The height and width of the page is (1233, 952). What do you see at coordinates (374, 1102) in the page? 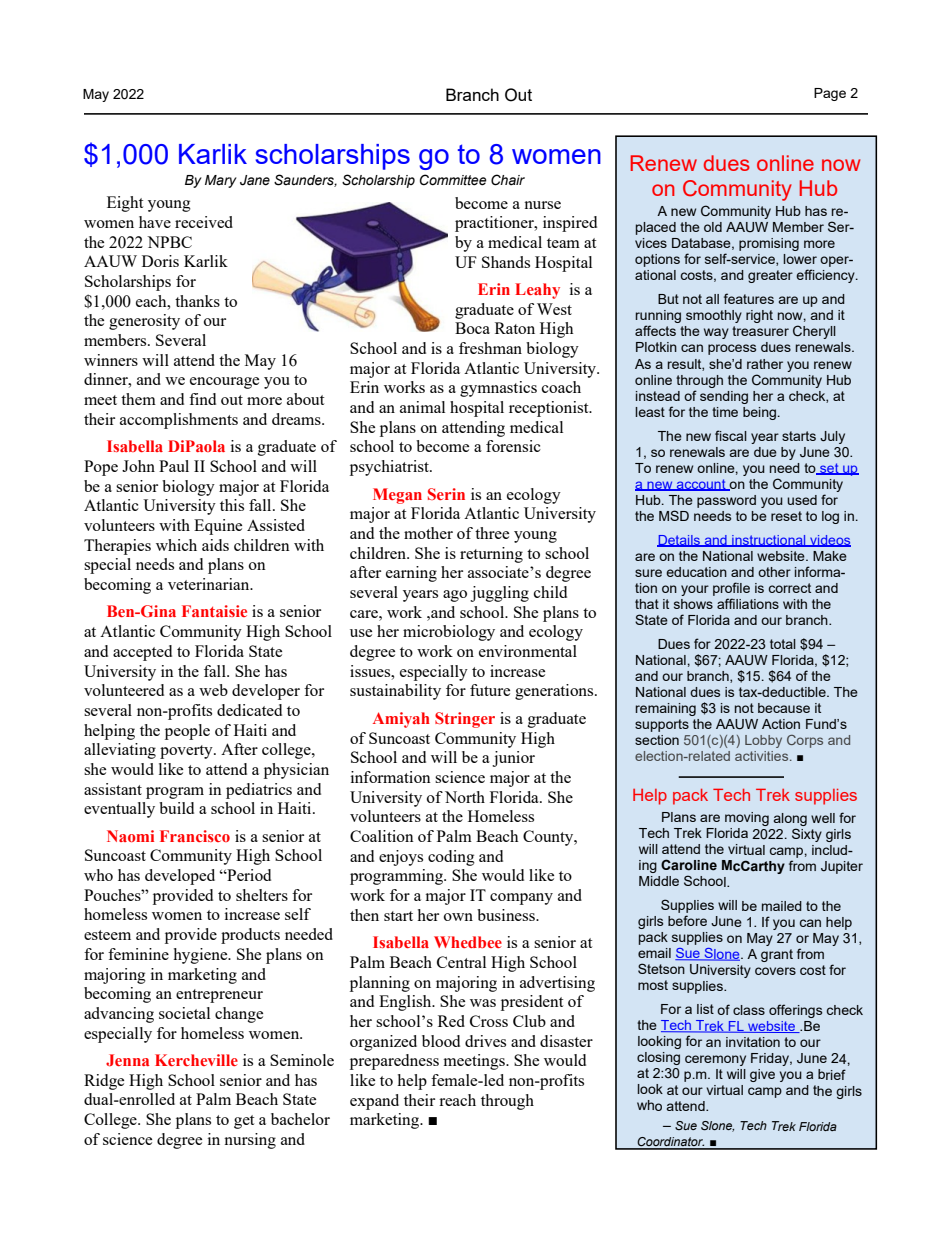
I see `expand` at bounding box center [374, 1102].
